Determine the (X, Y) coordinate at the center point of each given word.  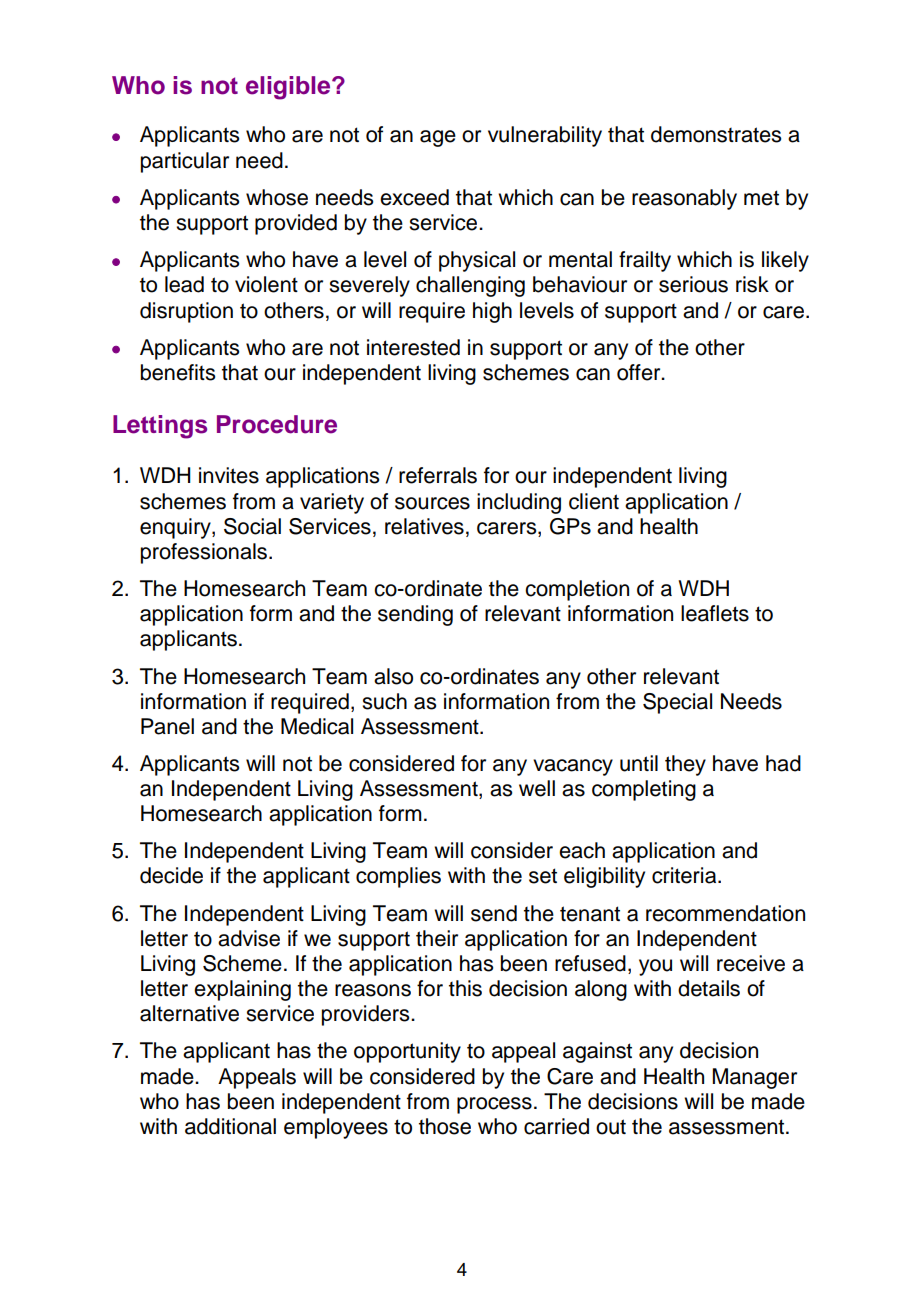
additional (230, 1126)
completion (577, 590)
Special (677, 703)
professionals (204, 553)
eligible (289, 88)
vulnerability (545, 136)
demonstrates (716, 134)
